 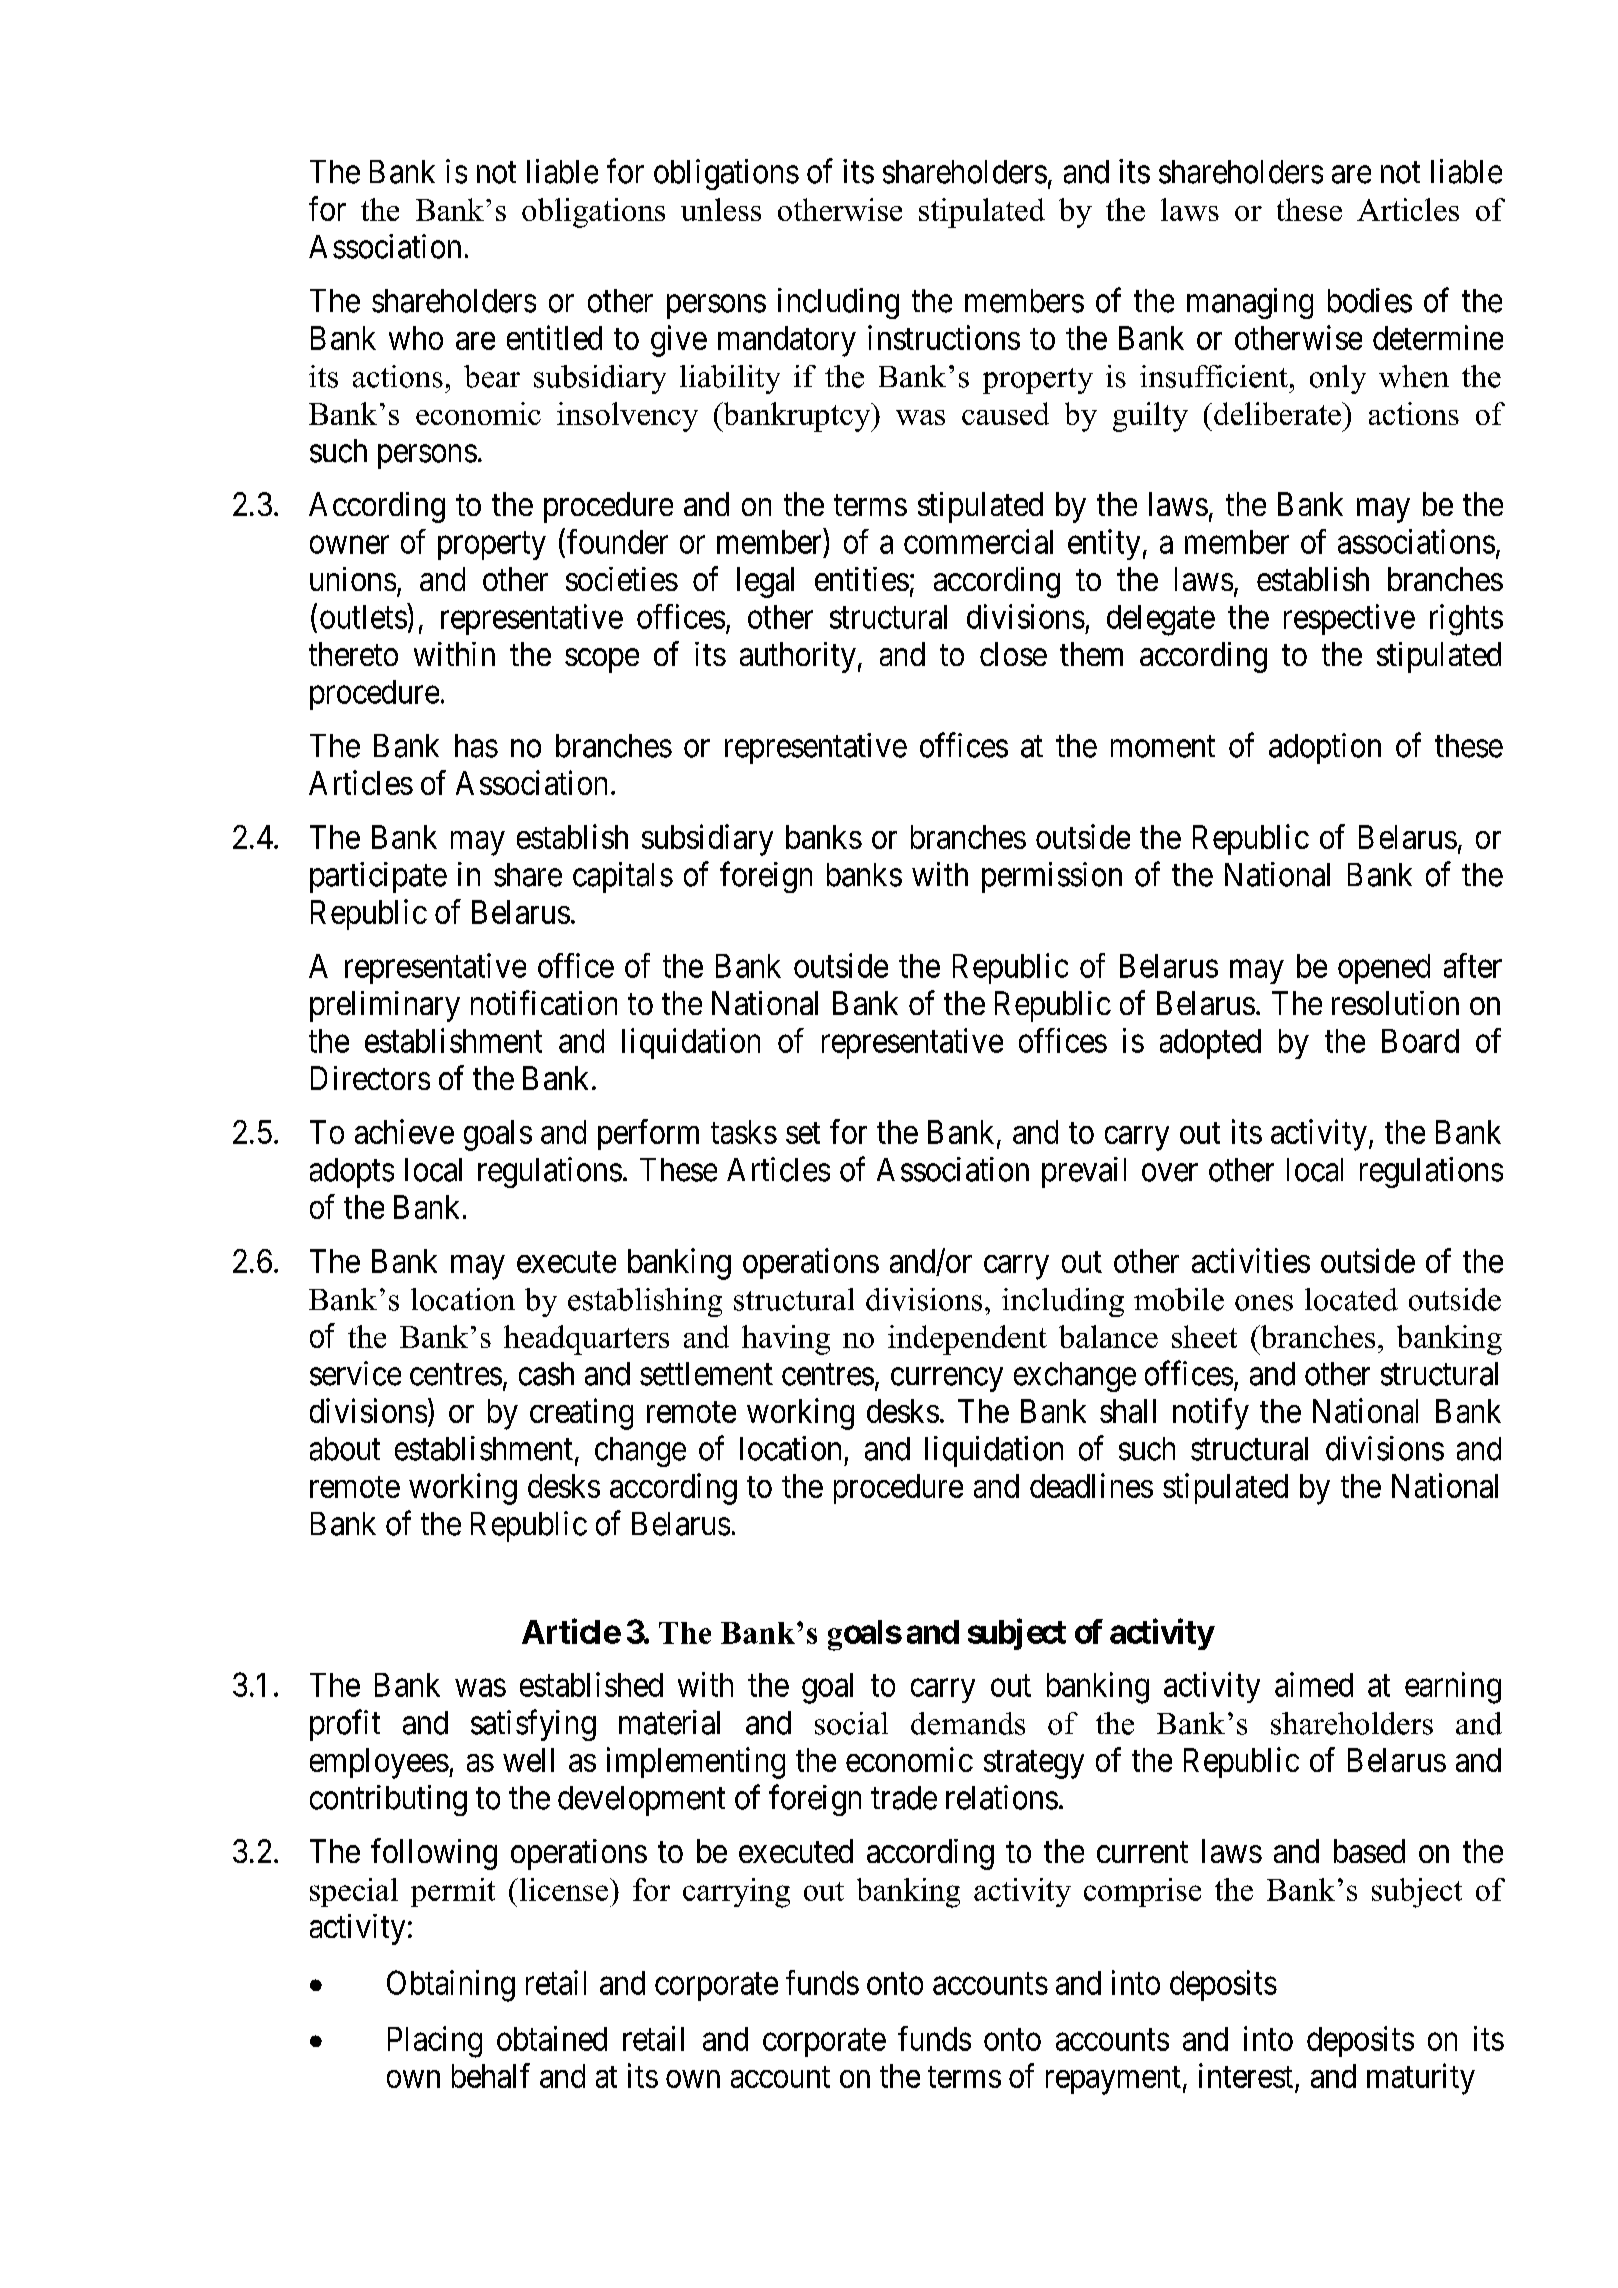 I want to click on managing, so click(x=1250, y=303).
